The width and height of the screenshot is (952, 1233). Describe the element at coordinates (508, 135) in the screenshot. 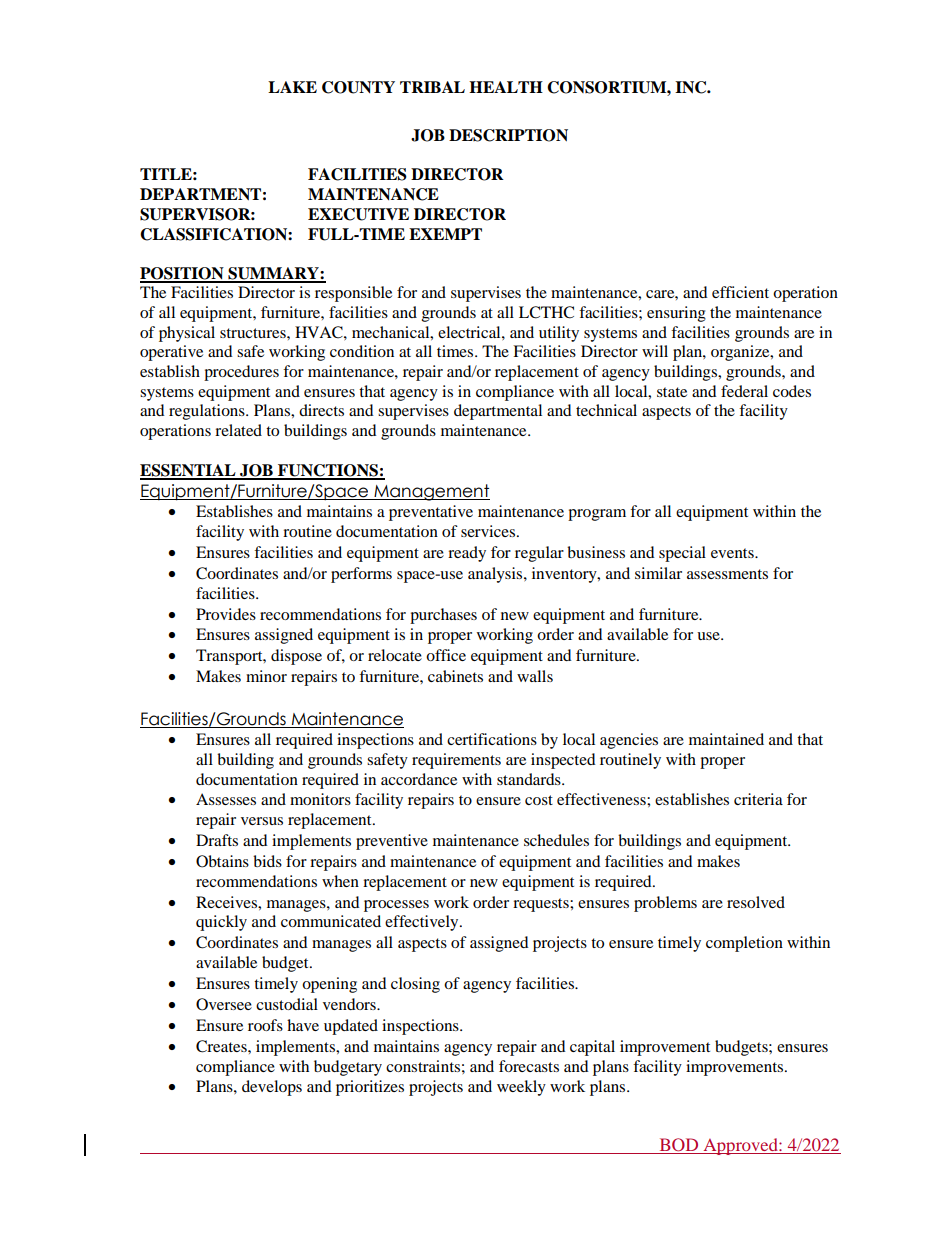

I see `DESCRIPTION` at that location.
